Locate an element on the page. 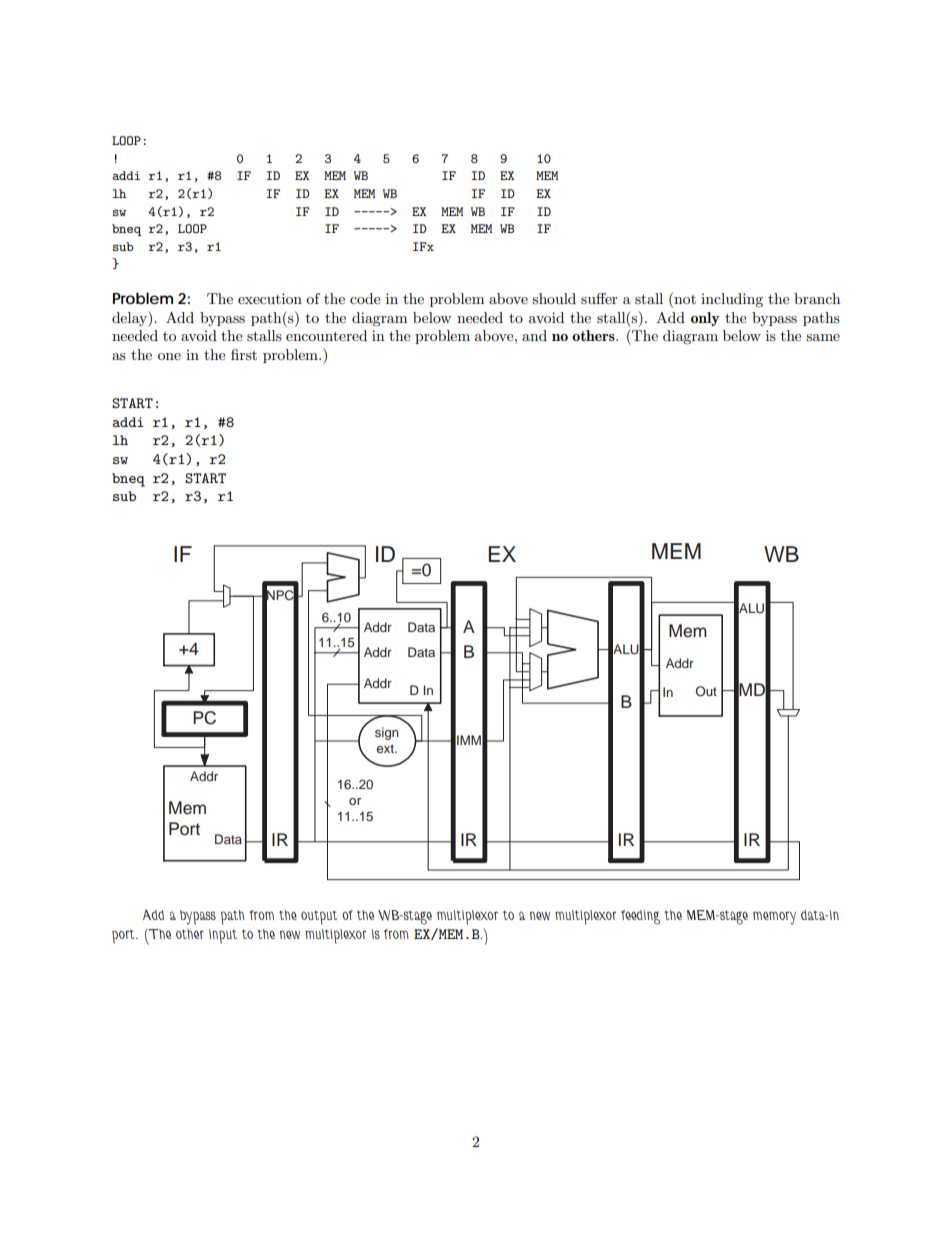  ext is located at coordinates (386, 748).
